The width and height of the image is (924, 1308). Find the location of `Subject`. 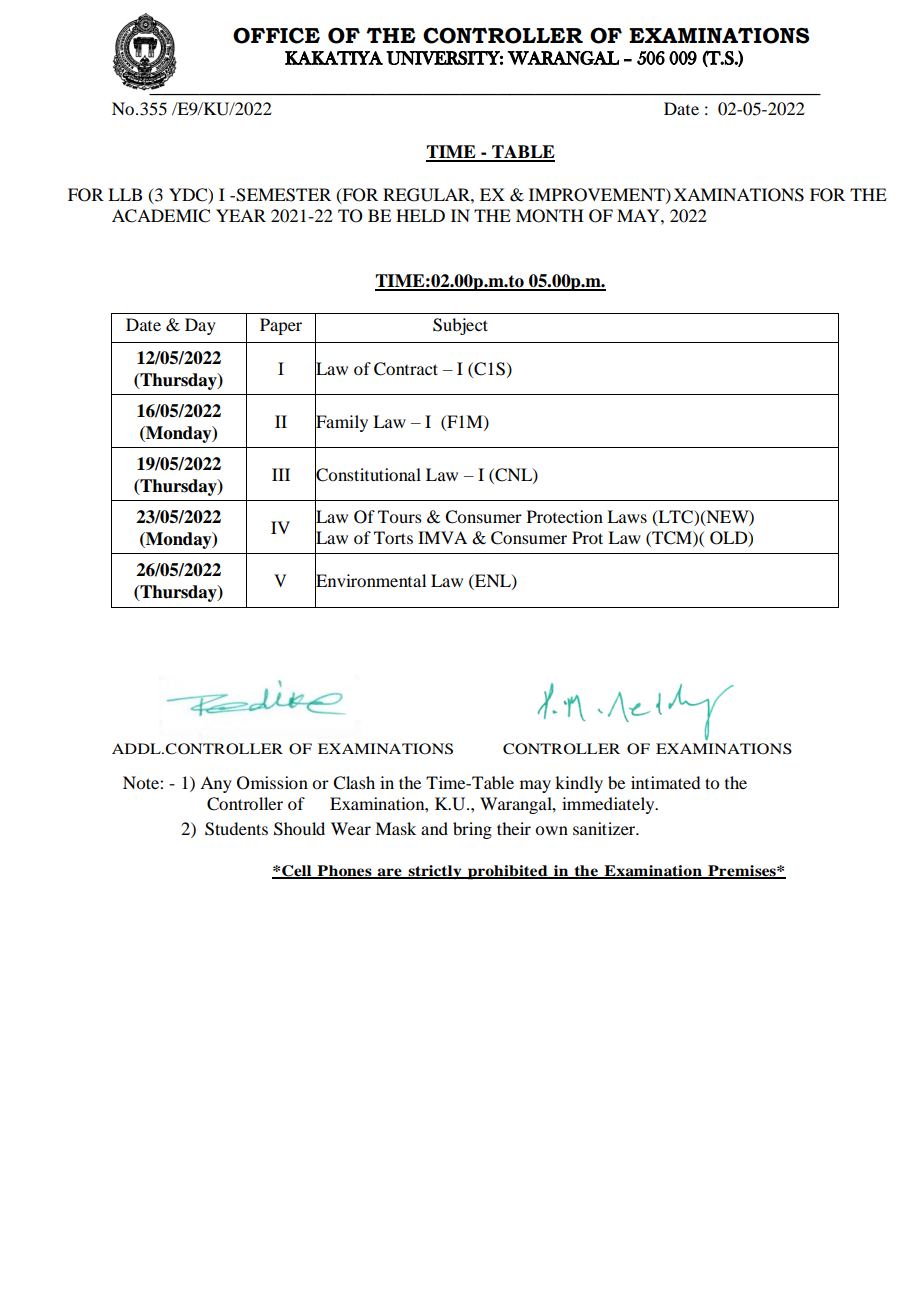

Subject is located at coordinates (460, 326).
